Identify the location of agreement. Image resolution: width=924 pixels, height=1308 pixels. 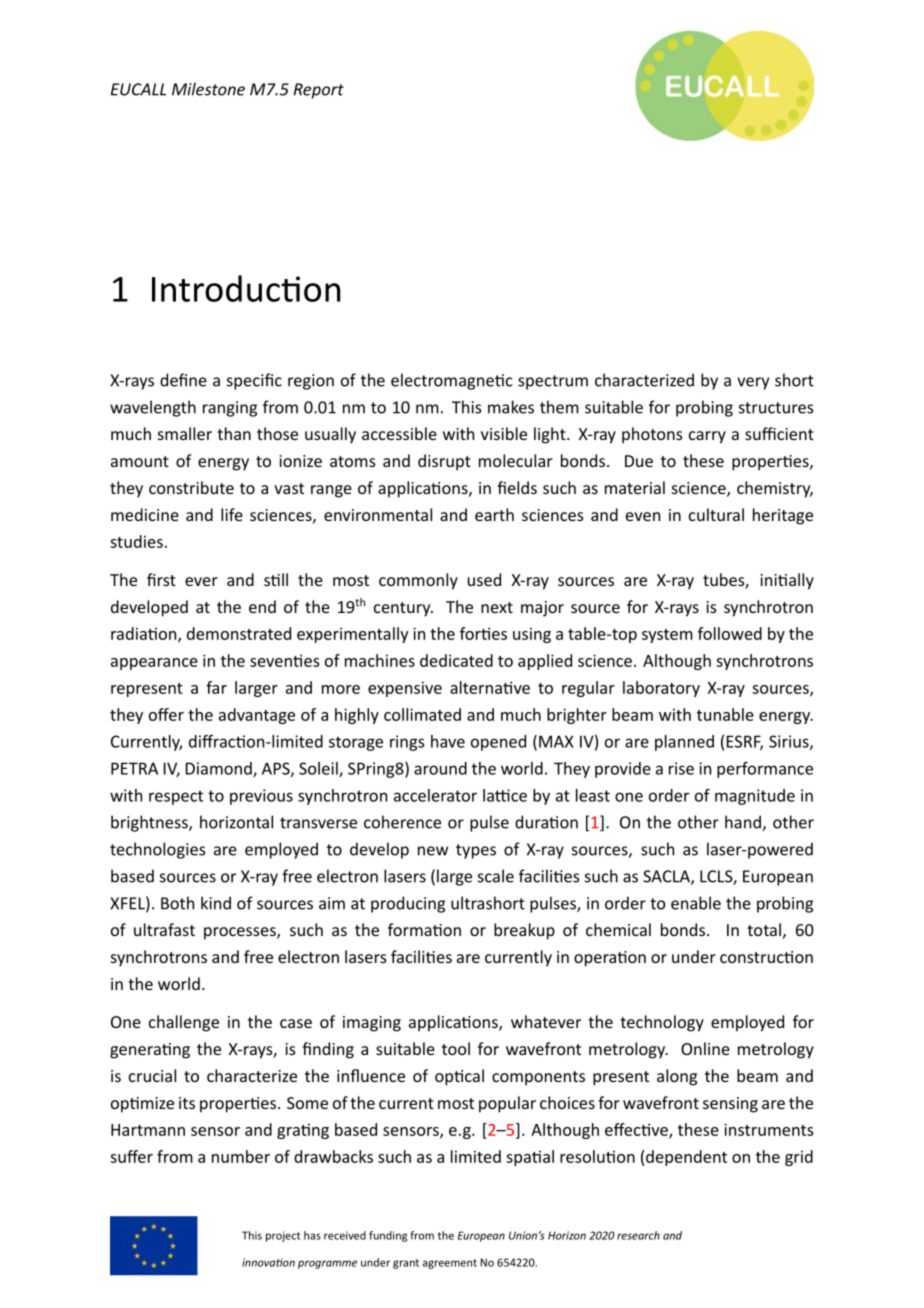
(450, 1264).
